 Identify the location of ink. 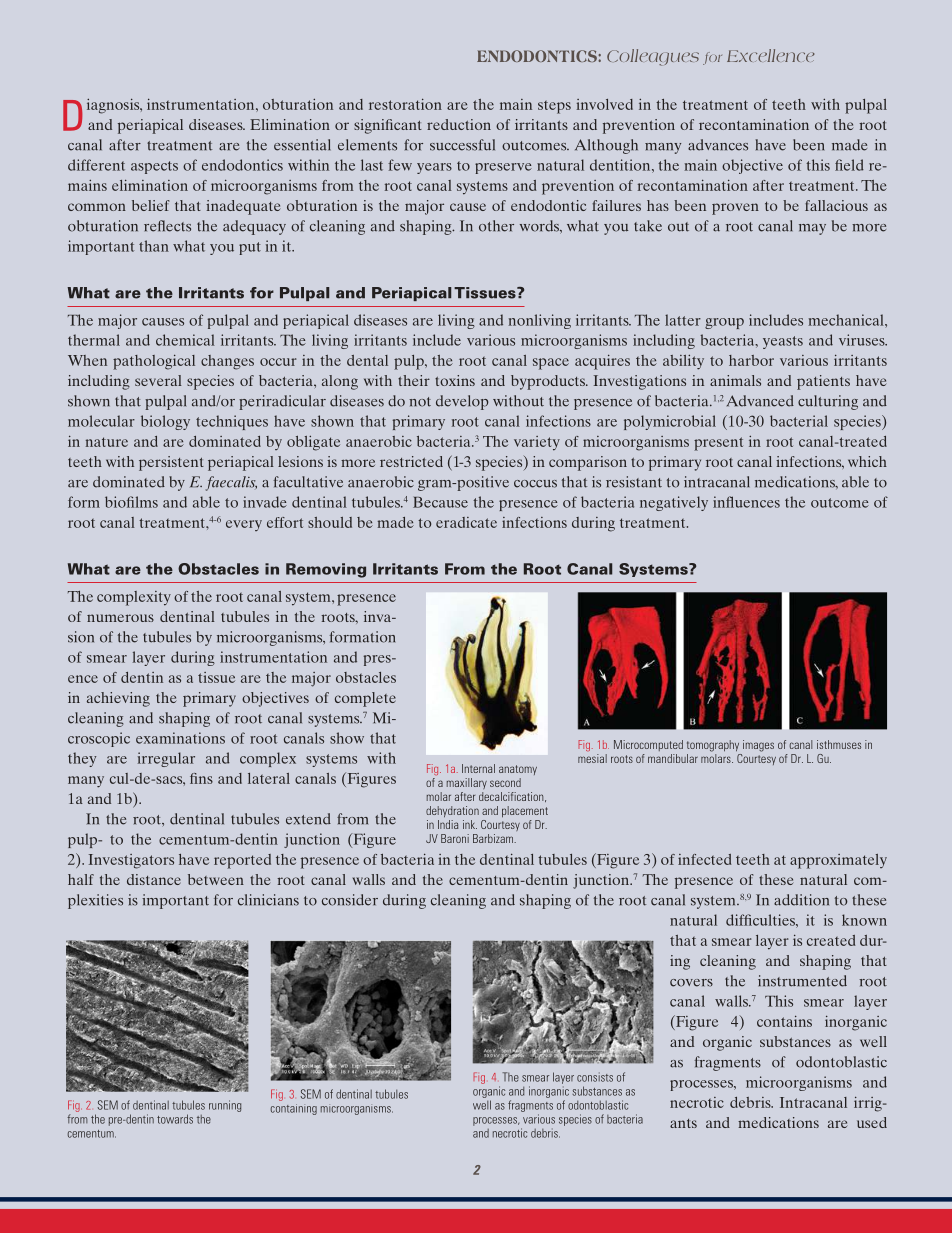
(470, 824).
